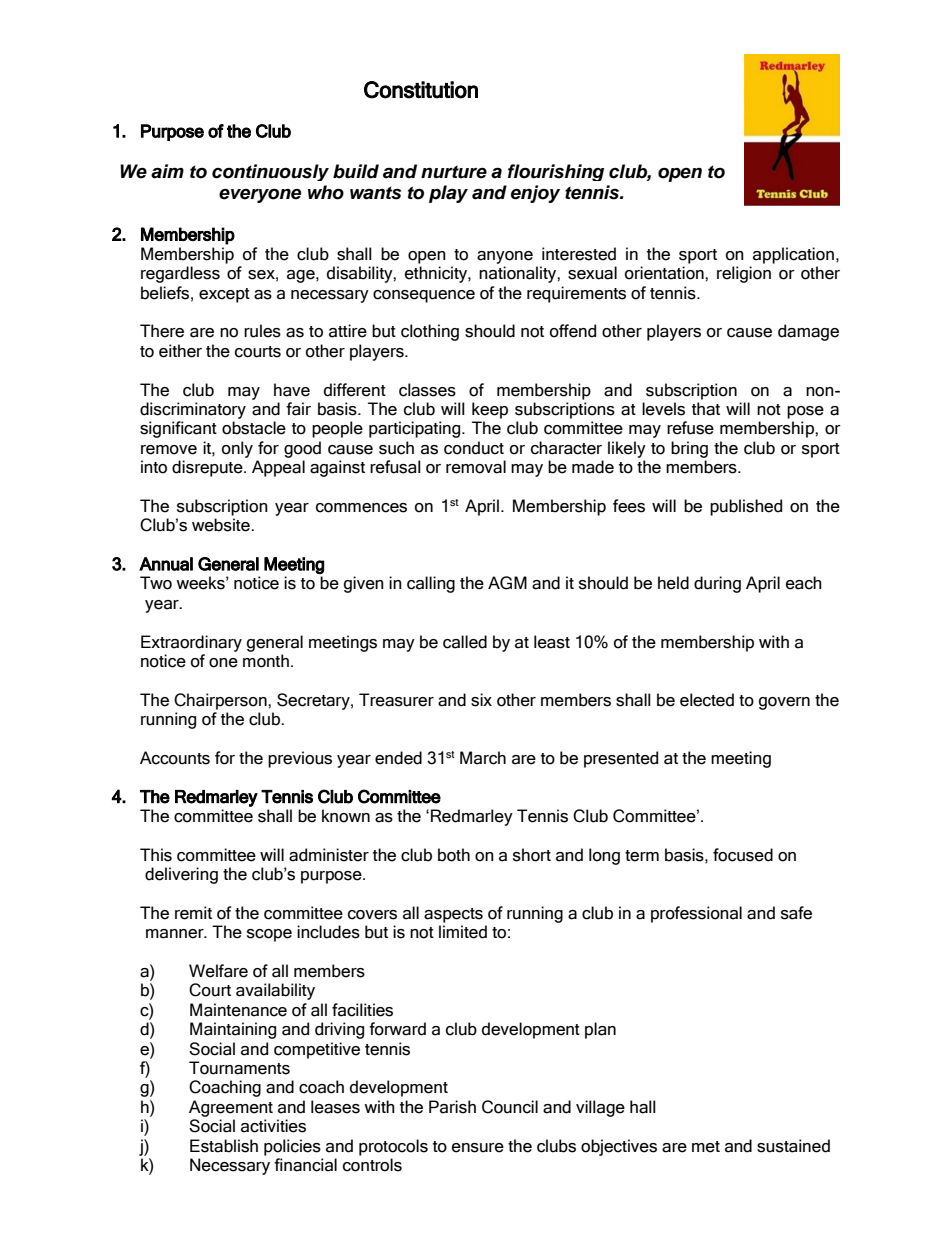  I want to click on nurture, so click(454, 172).
